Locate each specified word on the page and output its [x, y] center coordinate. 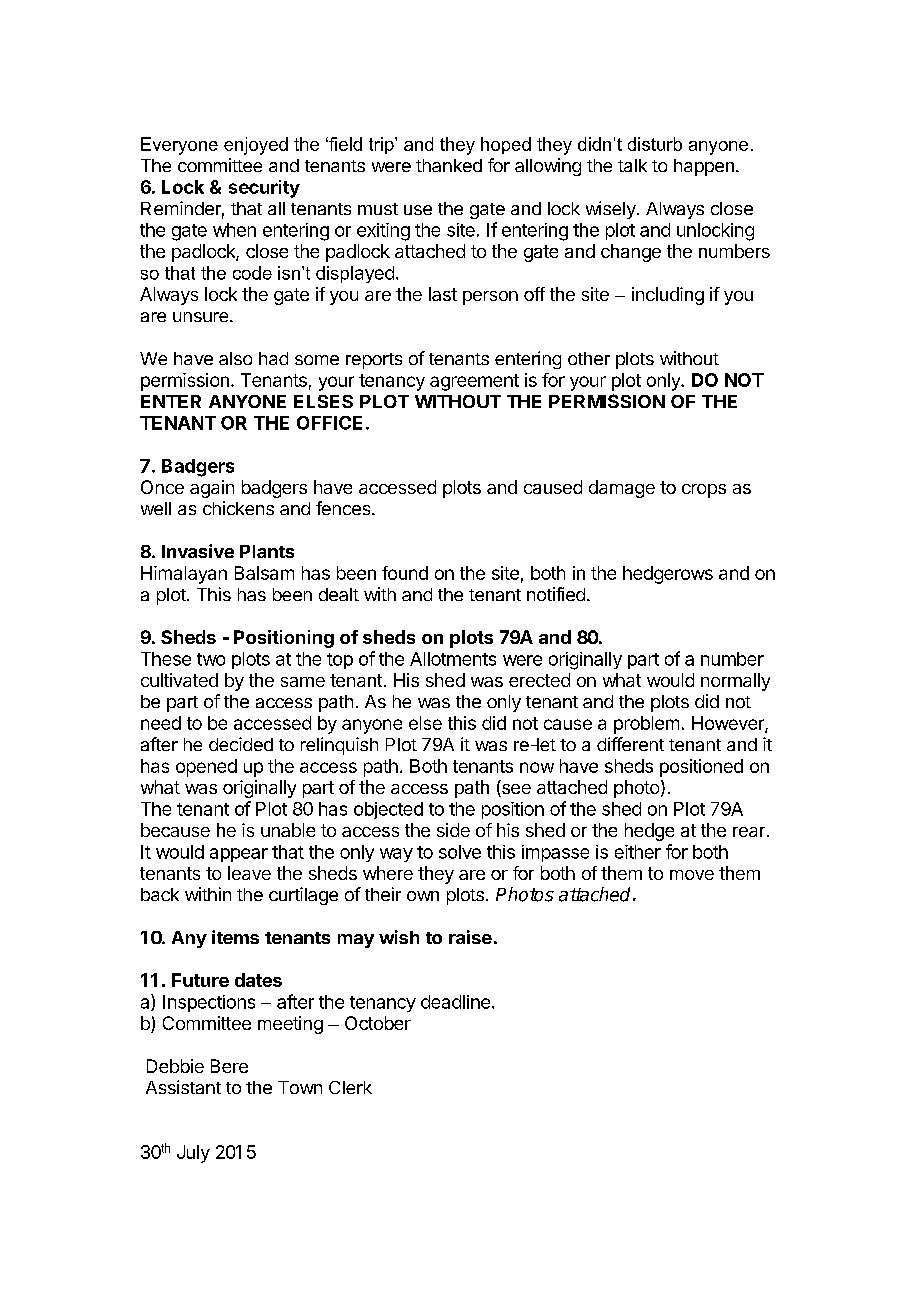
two [211, 659]
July [193, 1154]
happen [704, 167]
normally [735, 682]
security [264, 189]
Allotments [453, 659]
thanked [449, 165]
